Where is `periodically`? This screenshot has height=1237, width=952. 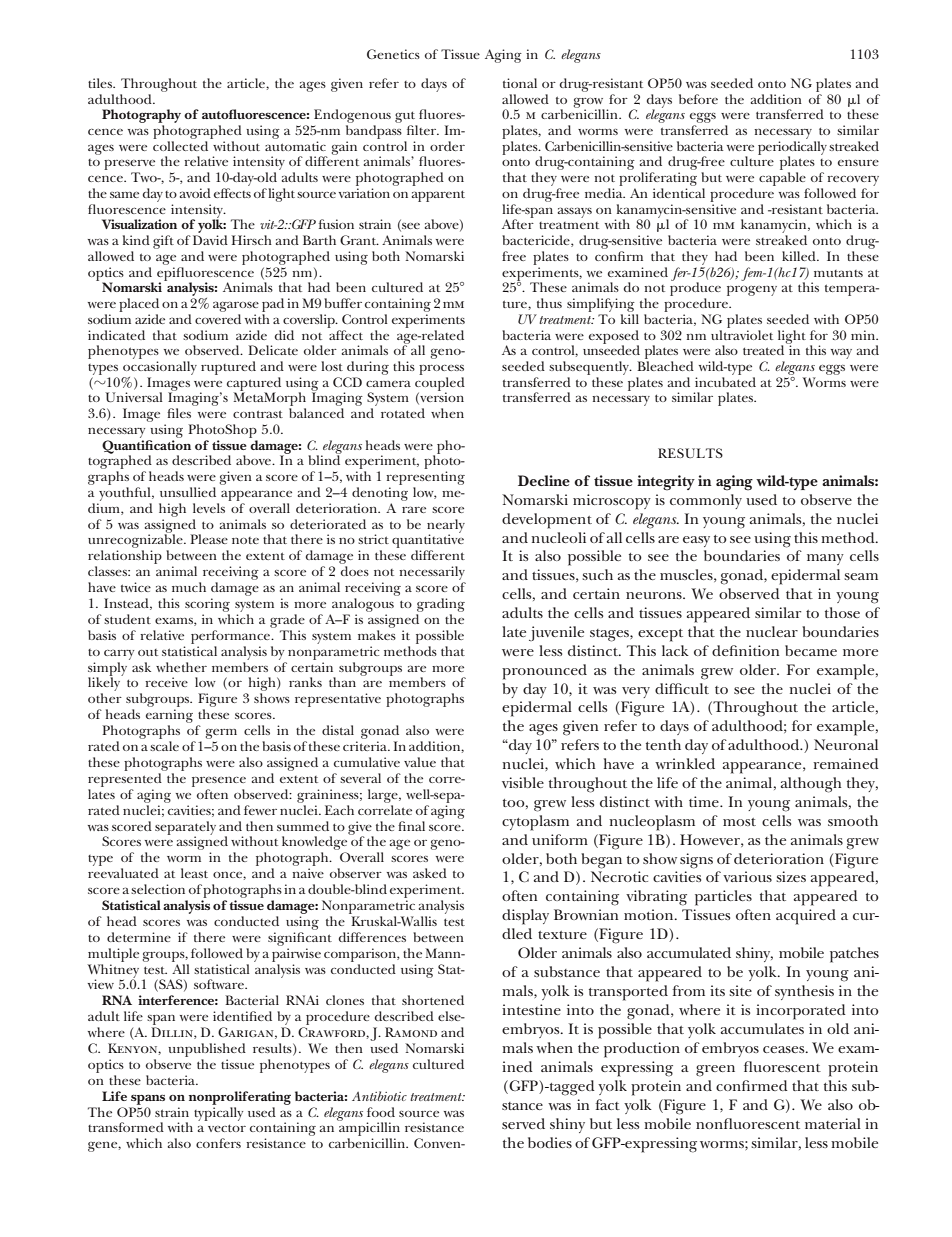 periodically is located at coordinates (792, 149).
